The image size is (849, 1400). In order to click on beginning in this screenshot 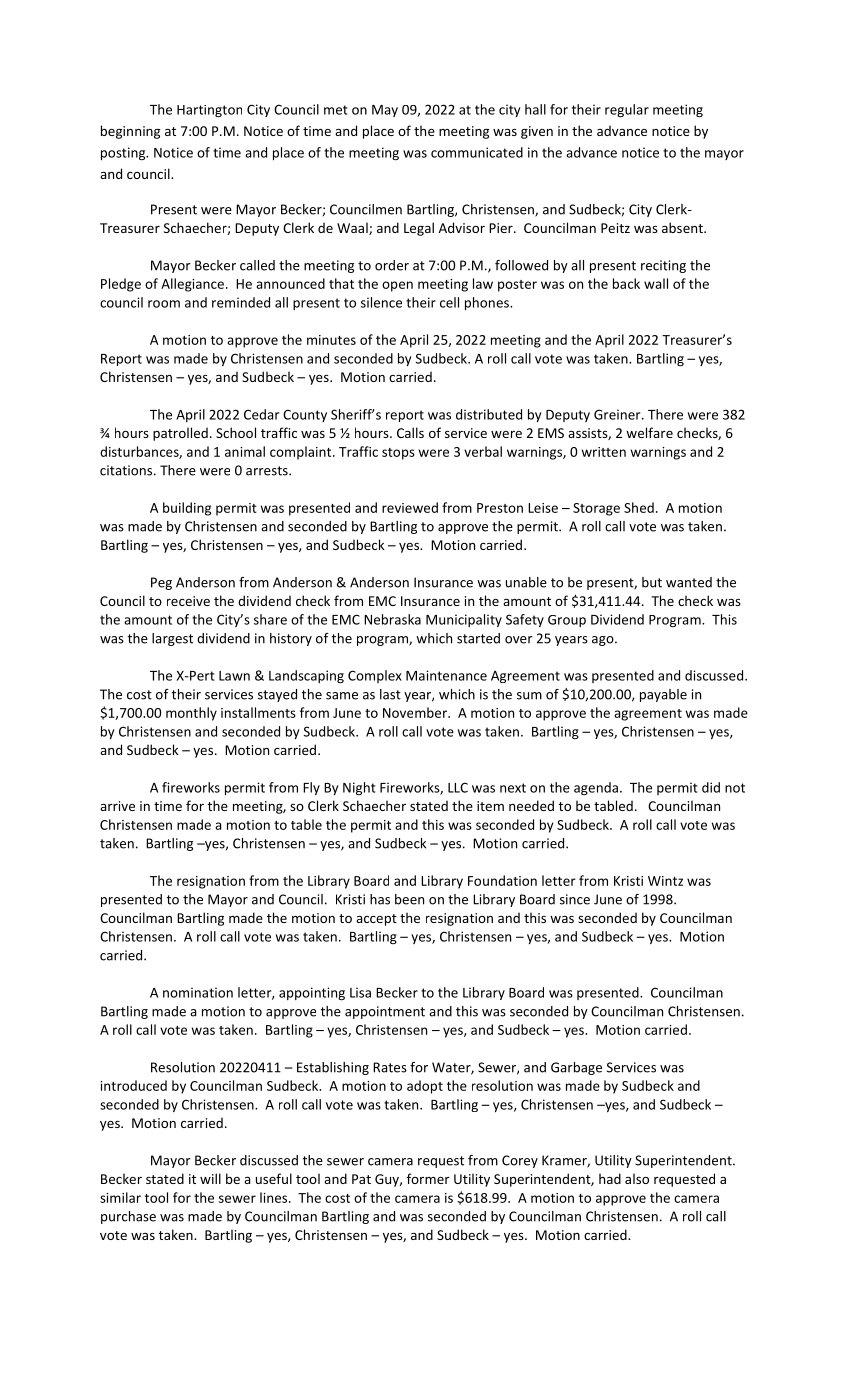, I will do `click(130, 132)`.
